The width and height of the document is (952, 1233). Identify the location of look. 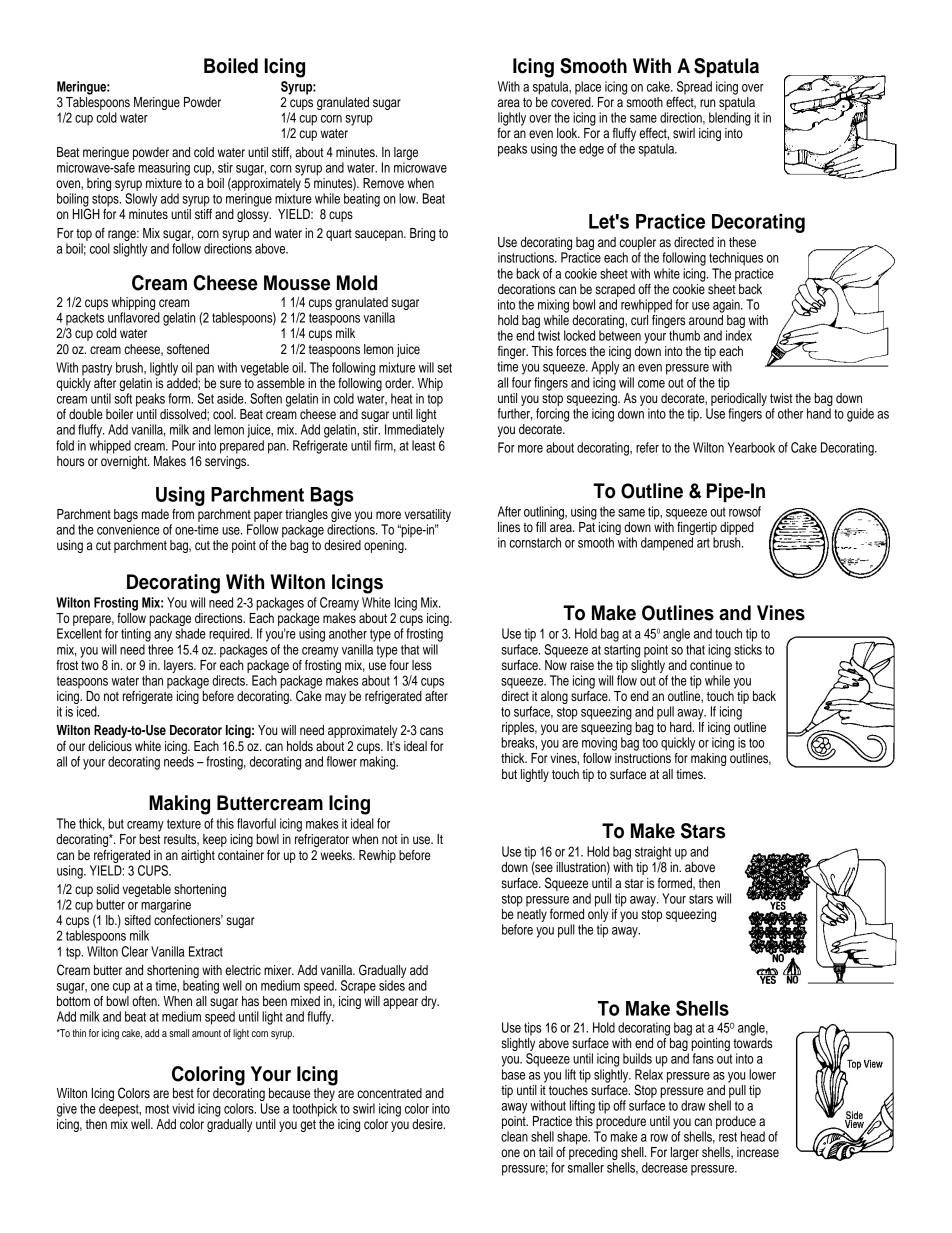
(568, 133).
